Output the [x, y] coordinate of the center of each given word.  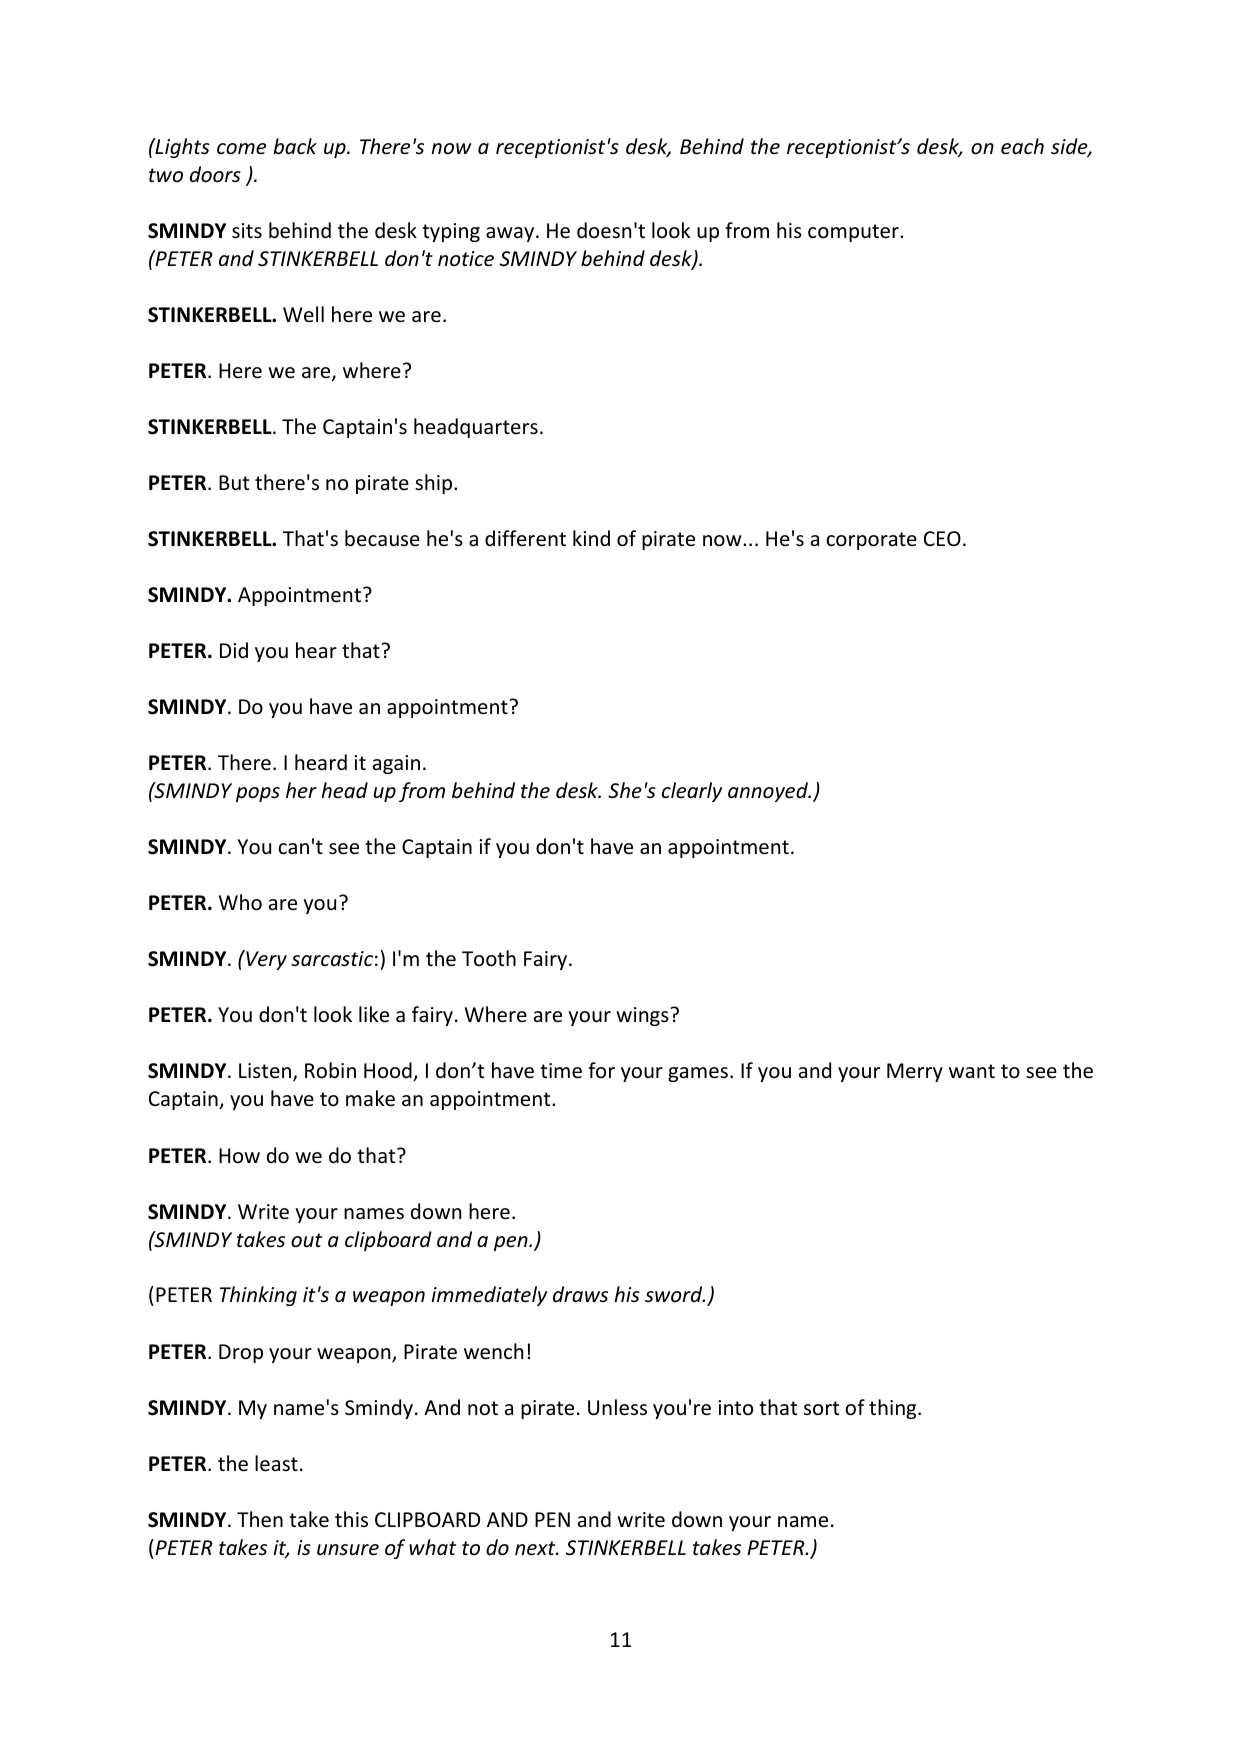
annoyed [769, 792]
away [511, 234]
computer [854, 233]
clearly [692, 792]
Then [260, 1519]
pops [258, 794]
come [241, 149]
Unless [617, 1407]
